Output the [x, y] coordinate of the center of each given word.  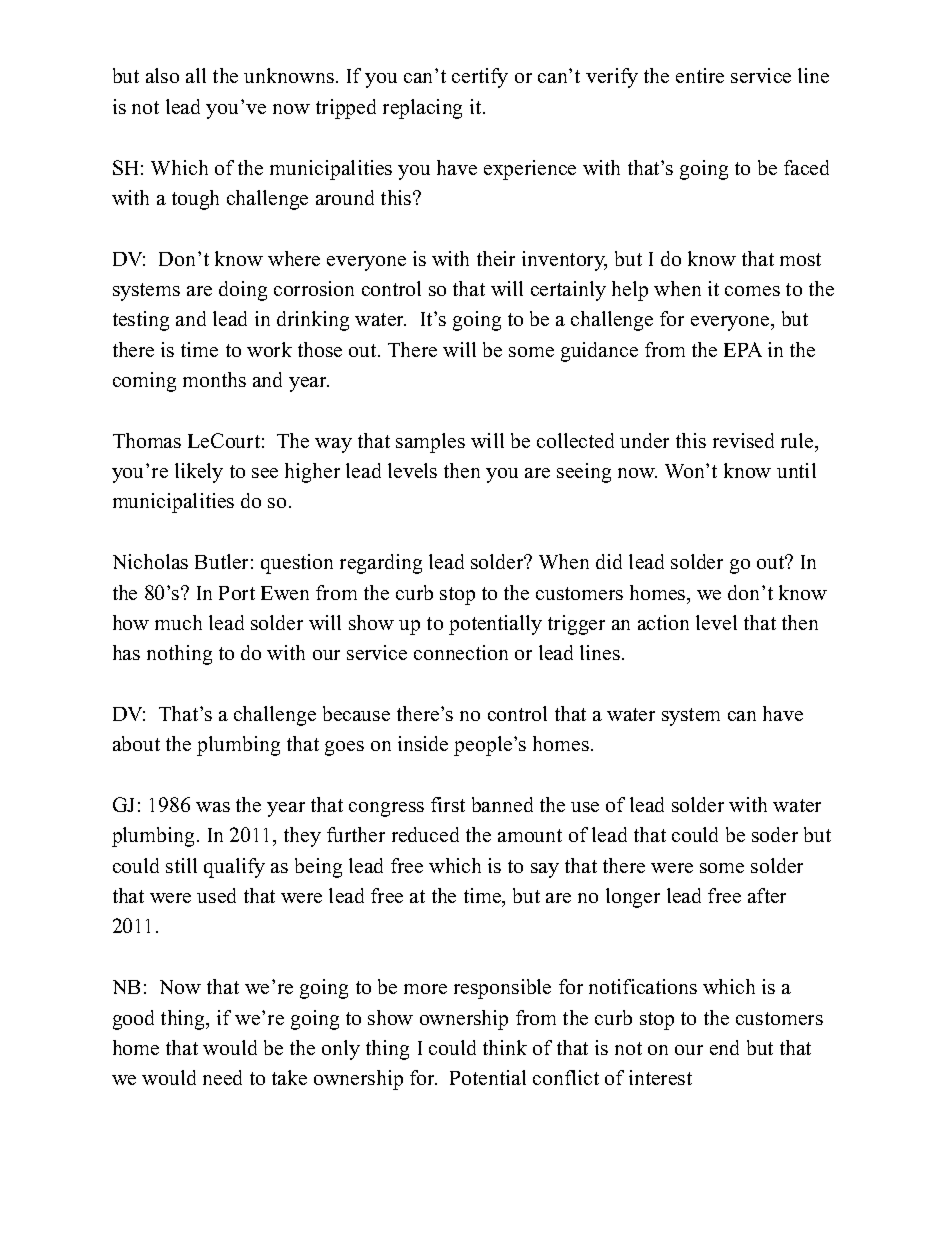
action [663, 622]
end [724, 1047]
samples [430, 443]
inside [423, 743]
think [505, 1047]
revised [743, 440]
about [136, 743]
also [162, 75]
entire [700, 75]
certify [480, 78]
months [214, 379]
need [222, 1077]
